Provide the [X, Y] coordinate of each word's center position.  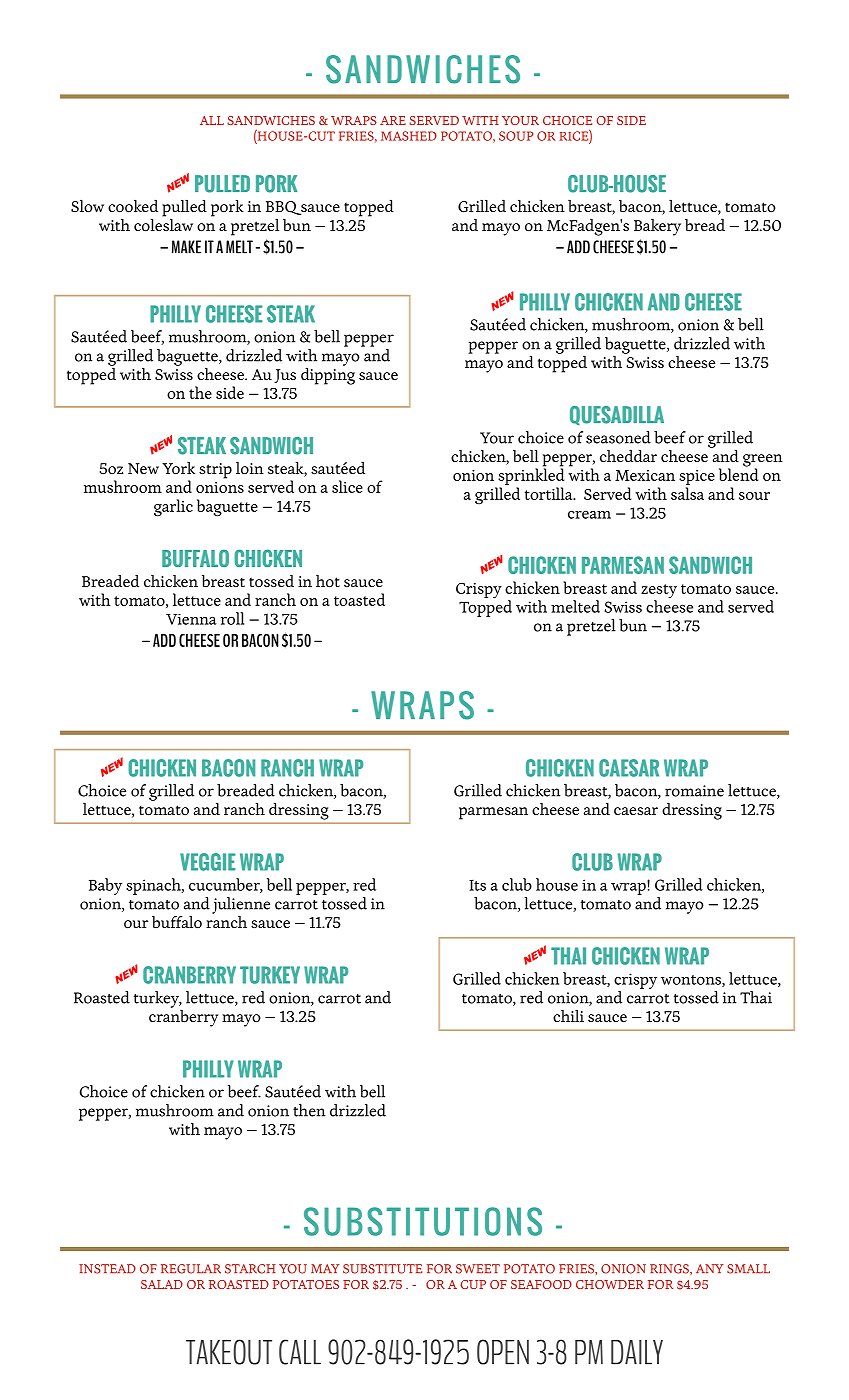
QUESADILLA [617, 415]
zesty [659, 592]
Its [477, 885]
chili [568, 1015]
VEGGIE [207, 862]
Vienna [191, 619]
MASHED [409, 136]
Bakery [657, 227]
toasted [359, 599]
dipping [328, 375]
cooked [133, 205]
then [309, 1110]
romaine [694, 791]
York [178, 467]
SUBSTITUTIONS [423, 1221]
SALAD [162, 1284]
